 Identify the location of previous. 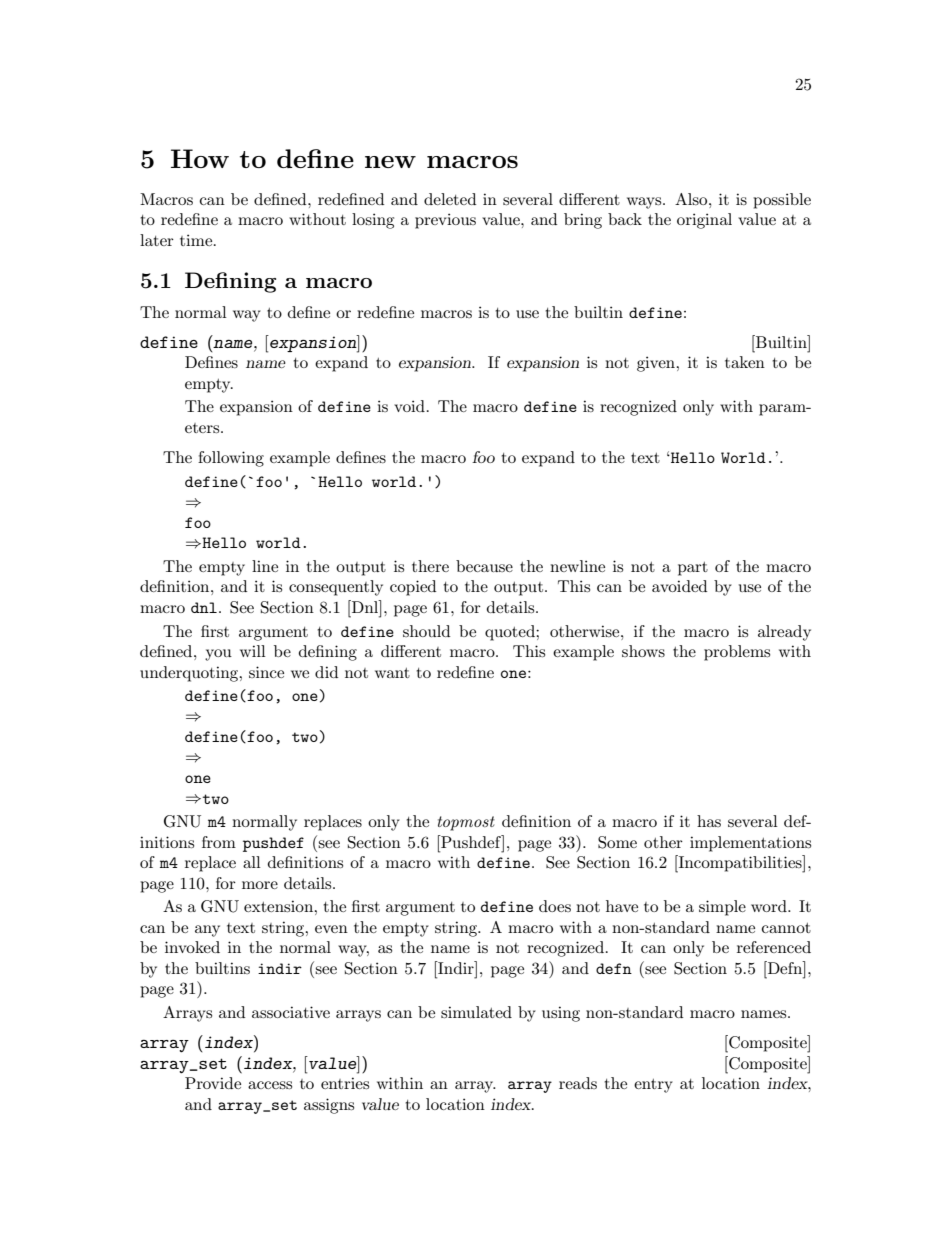
(445, 221).
